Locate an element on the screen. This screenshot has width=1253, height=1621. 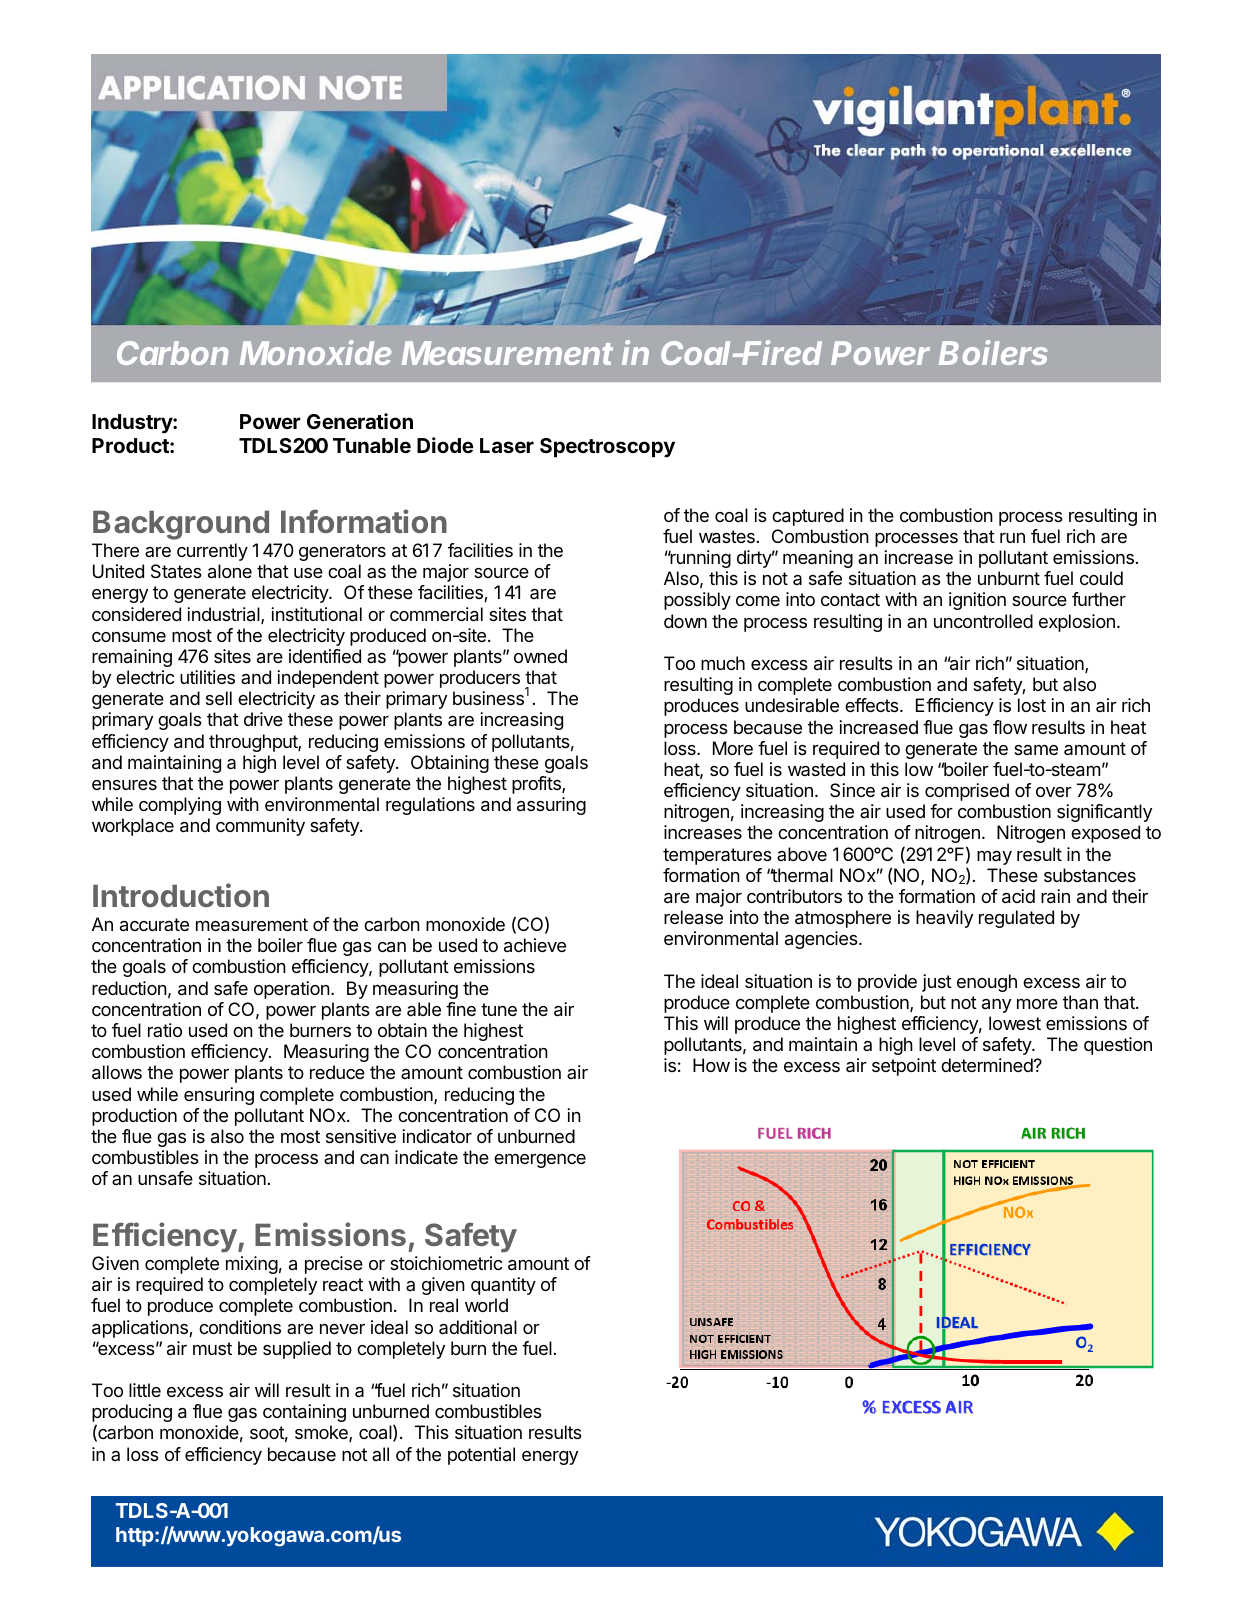
containing is located at coordinates (304, 1413).
